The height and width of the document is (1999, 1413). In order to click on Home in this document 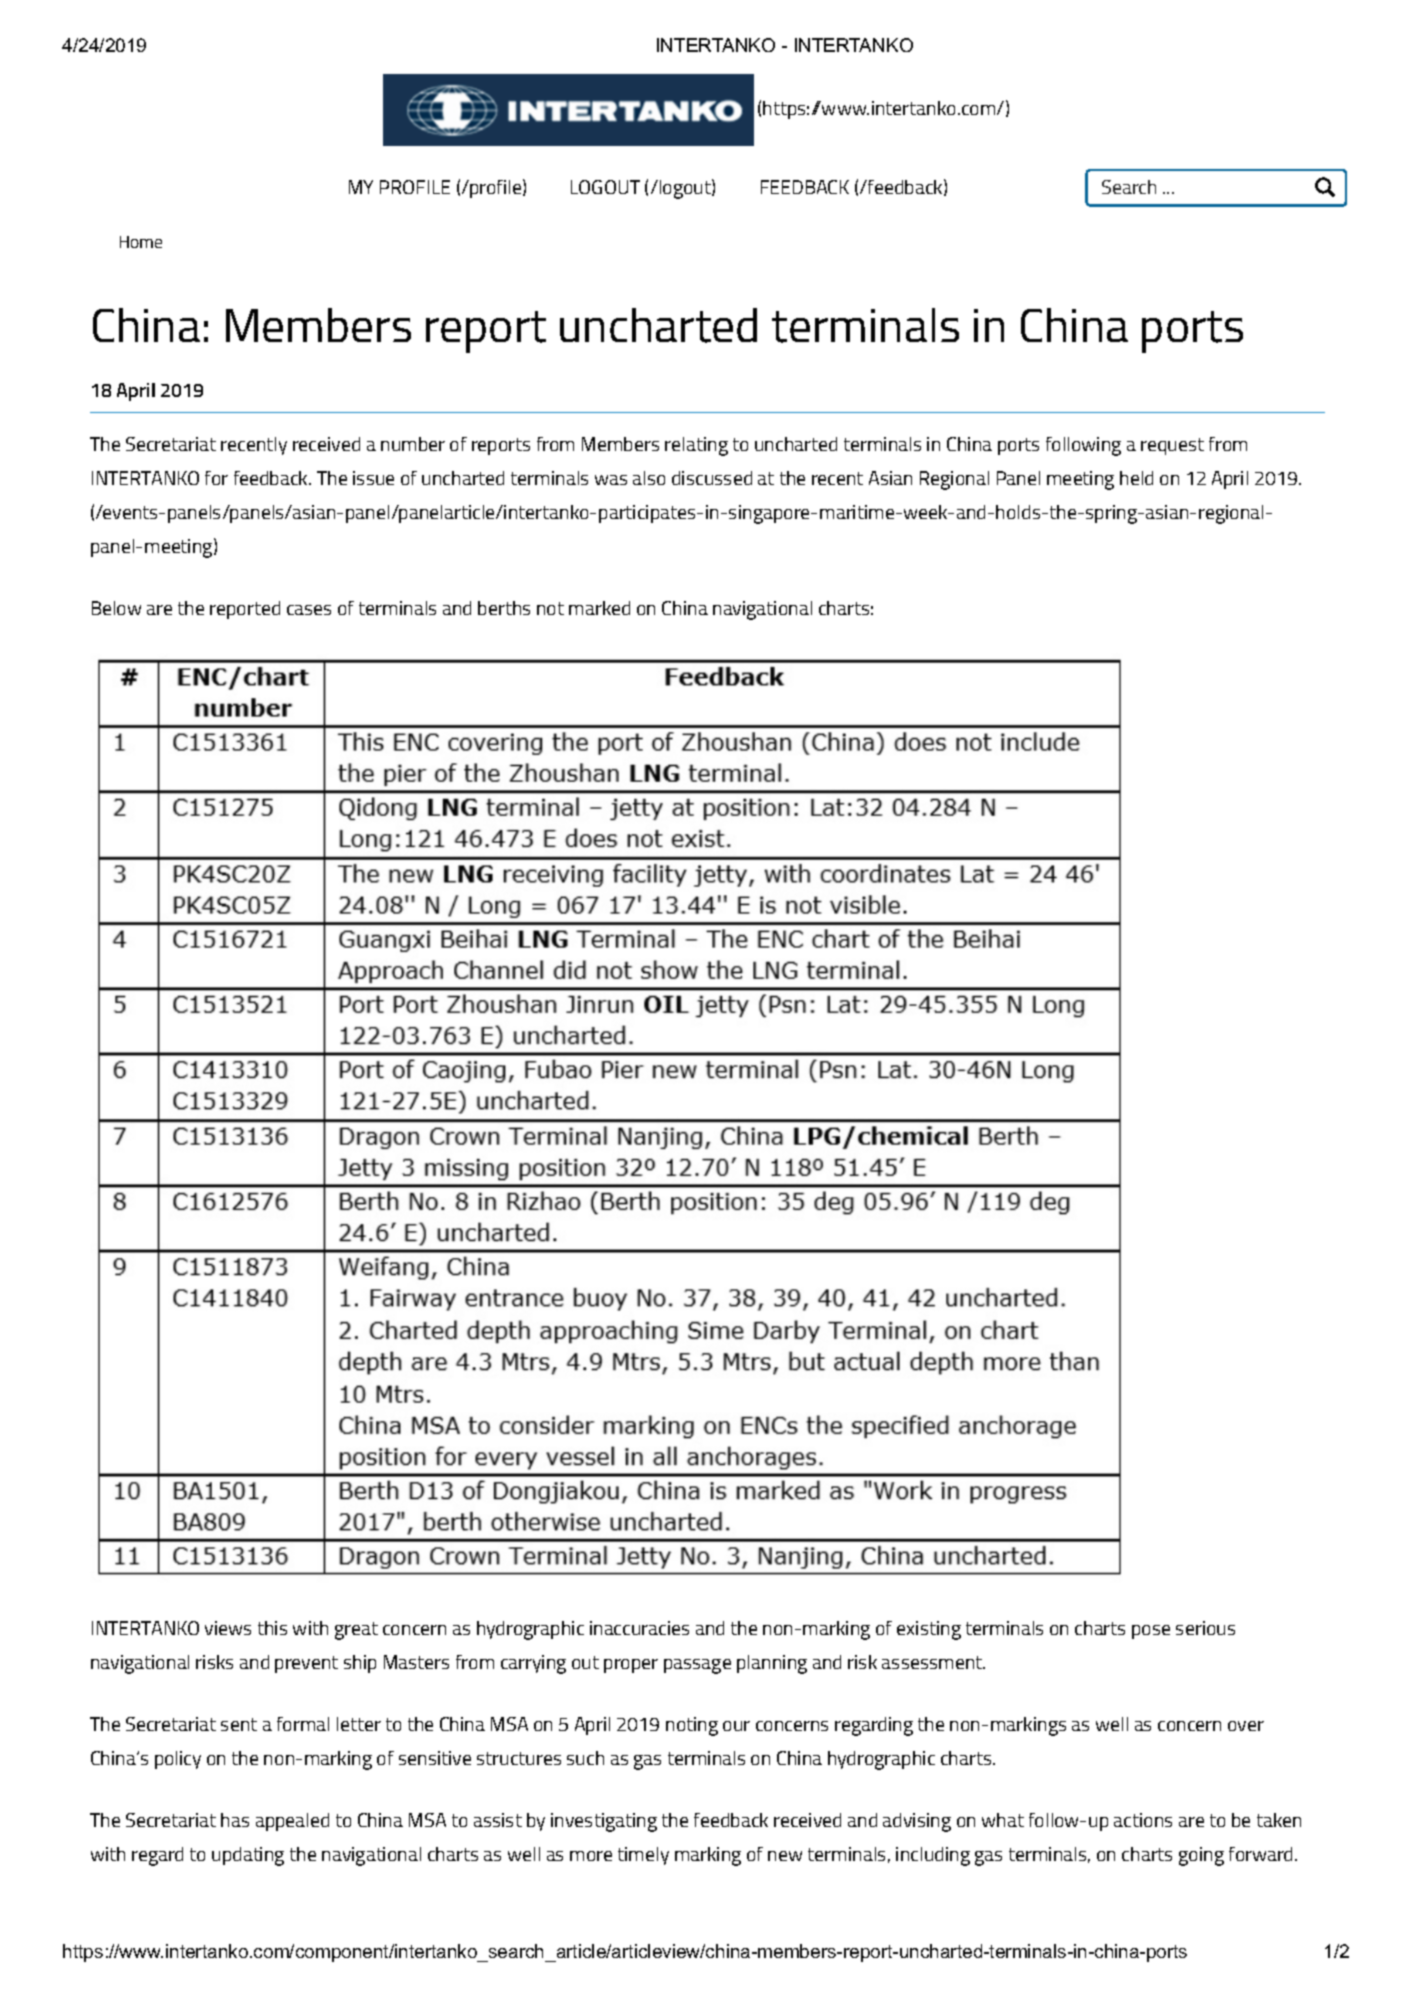, I will do `click(141, 242)`.
